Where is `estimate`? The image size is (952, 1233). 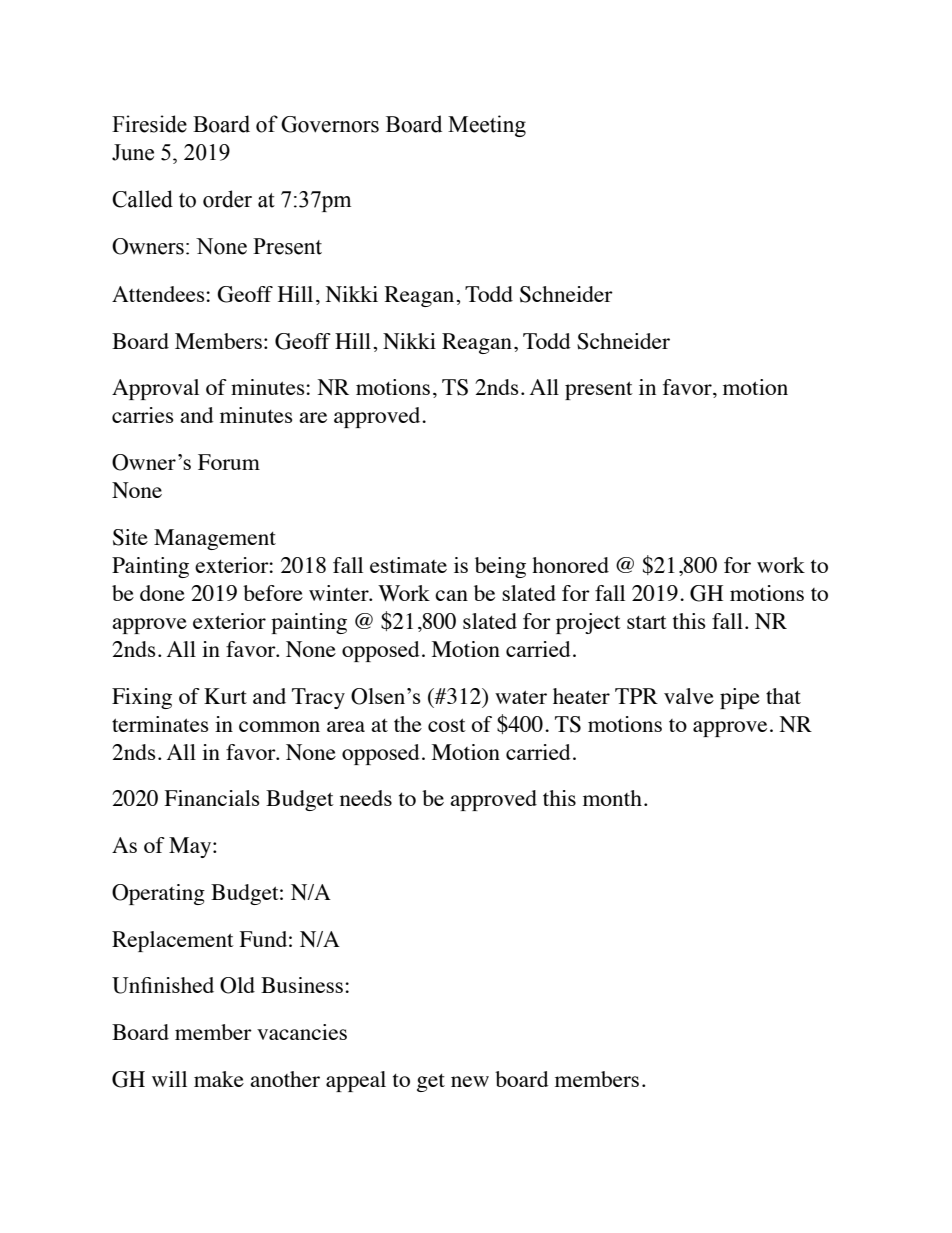
estimate is located at coordinates (408, 565).
